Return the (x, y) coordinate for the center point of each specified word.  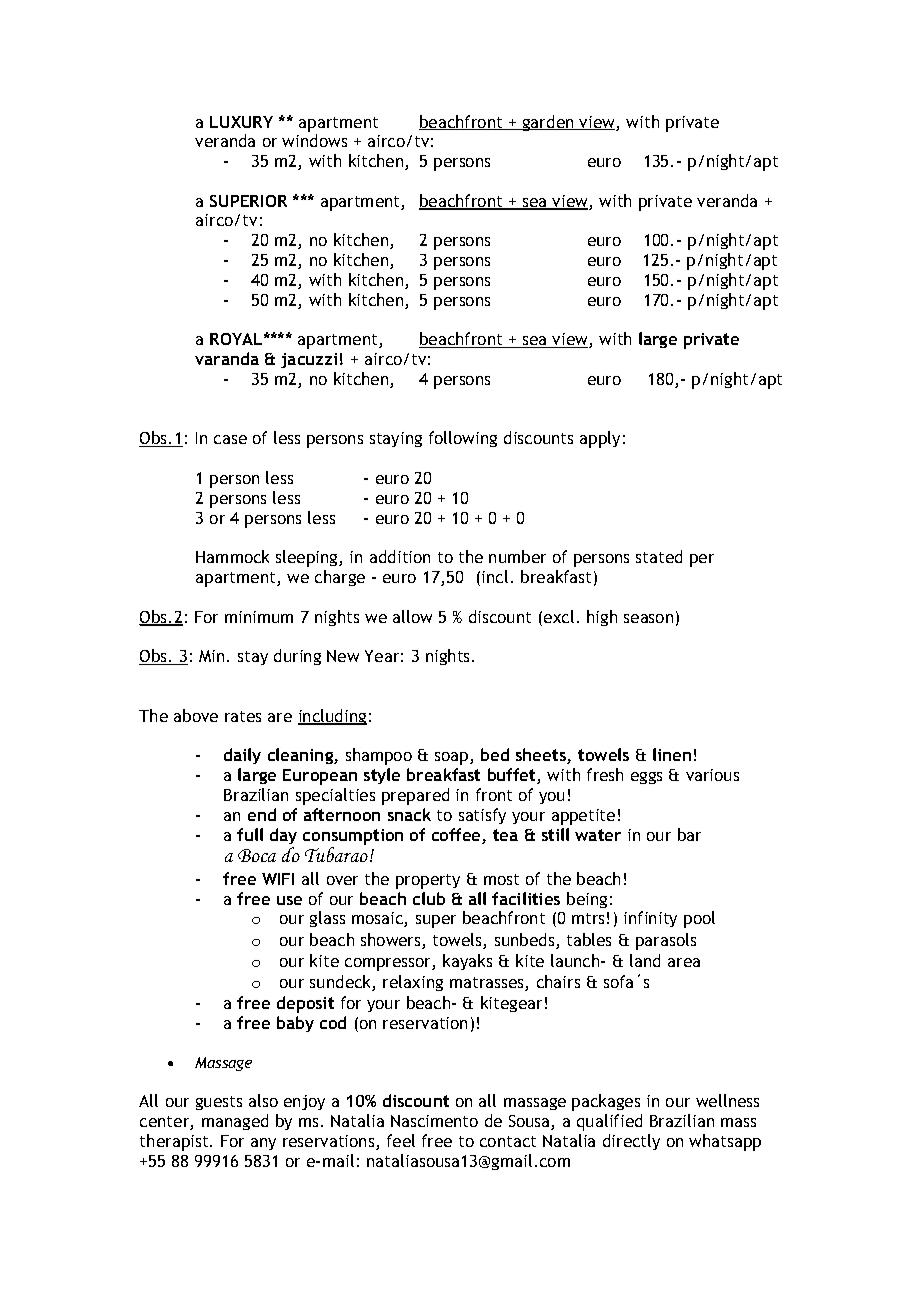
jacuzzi (309, 360)
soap (453, 758)
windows (314, 140)
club (429, 898)
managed (235, 1122)
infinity (650, 919)
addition (400, 556)
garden (548, 123)
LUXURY (241, 122)
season (648, 618)
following (463, 439)
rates (243, 716)
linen (672, 754)
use (289, 900)
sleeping (308, 558)
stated (659, 556)
